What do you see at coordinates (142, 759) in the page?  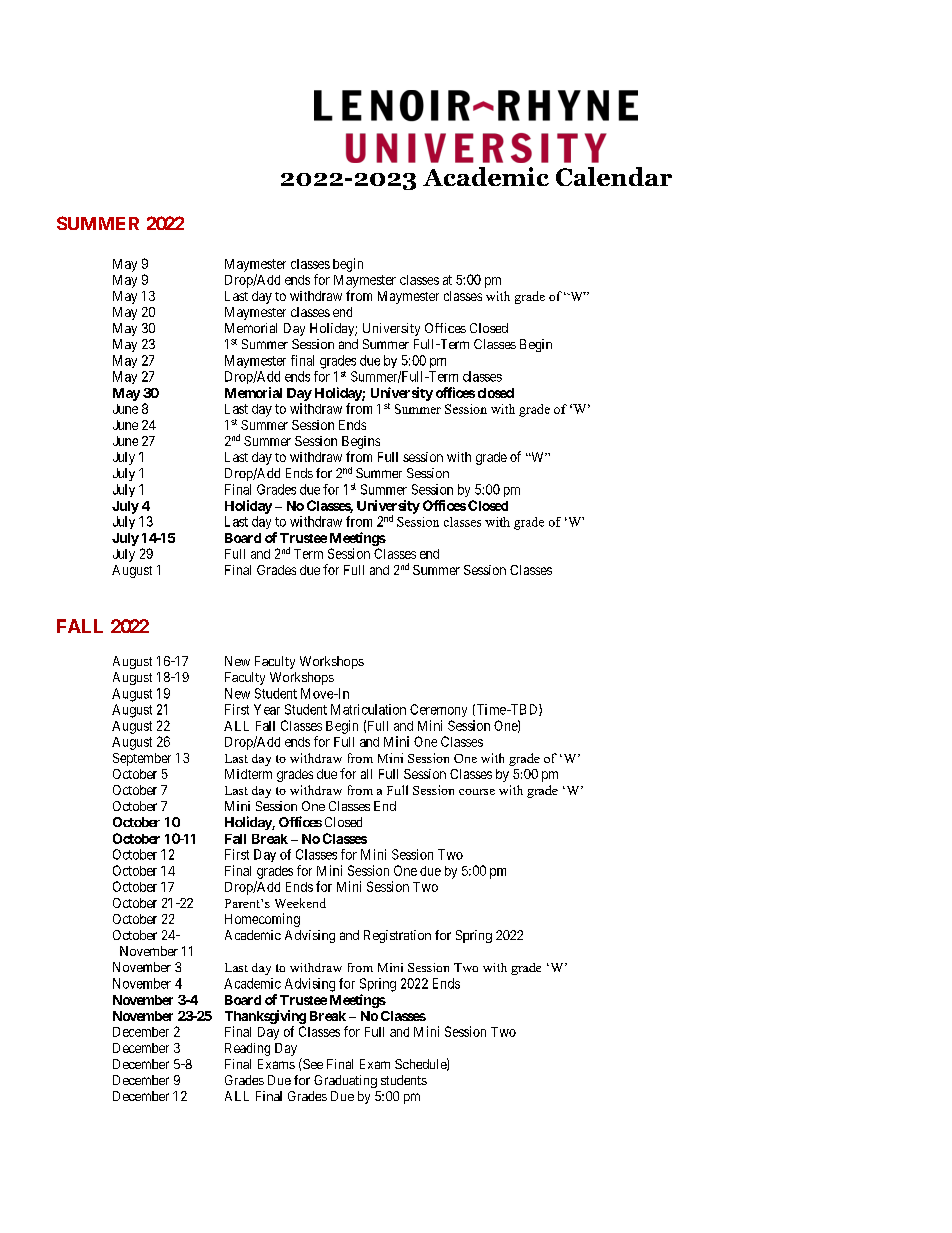 I see `September` at bounding box center [142, 759].
